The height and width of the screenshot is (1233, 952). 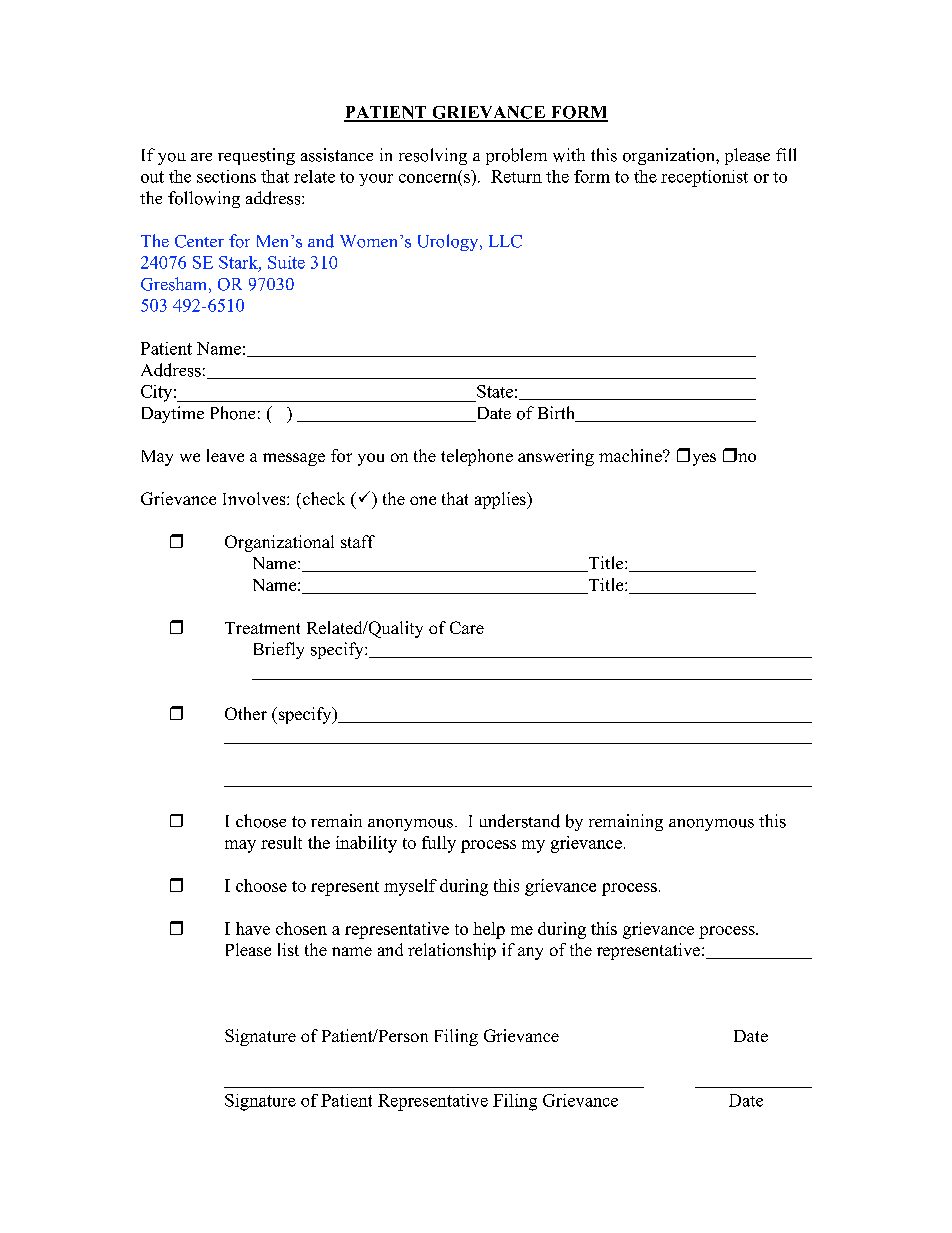 I want to click on Other, so click(x=246, y=713).
